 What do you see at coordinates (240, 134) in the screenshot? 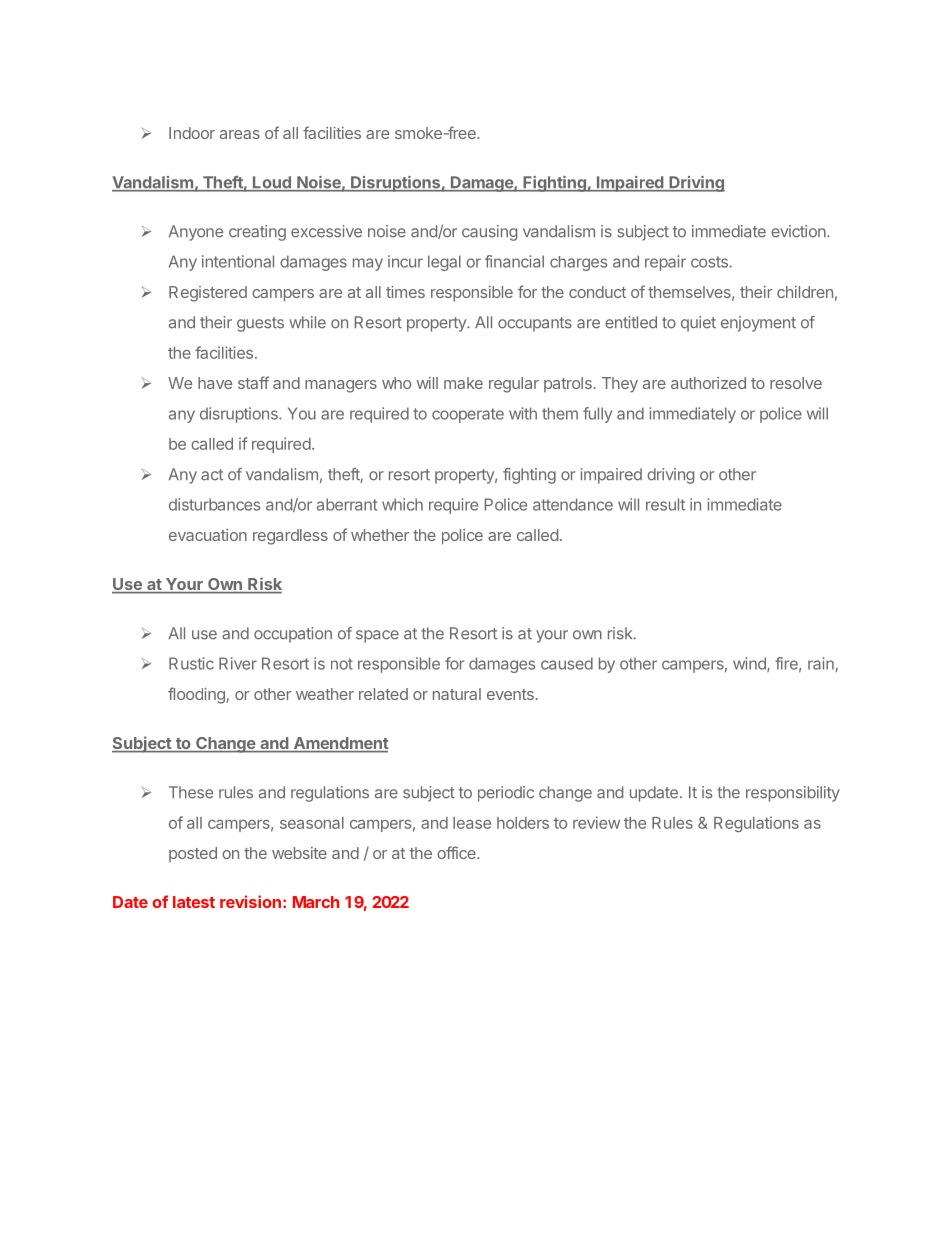
I see `areas` at bounding box center [240, 134].
